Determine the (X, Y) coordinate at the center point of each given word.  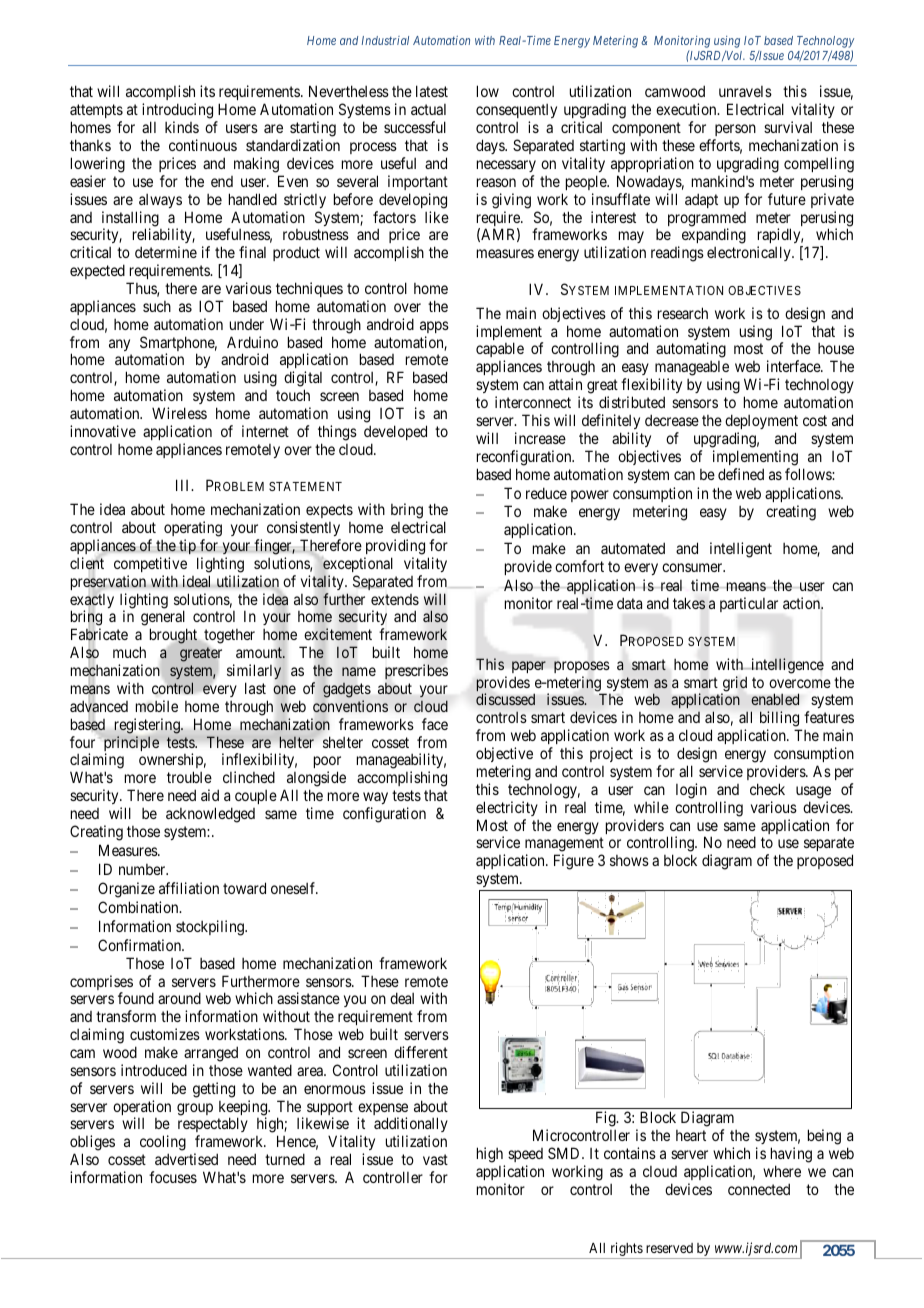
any (119, 345)
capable (500, 351)
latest (432, 91)
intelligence (786, 666)
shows (629, 860)
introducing (179, 112)
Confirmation (140, 945)
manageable (692, 370)
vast (435, 1159)
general (164, 619)
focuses (173, 1177)
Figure (574, 862)
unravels (745, 91)
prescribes (416, 672)
